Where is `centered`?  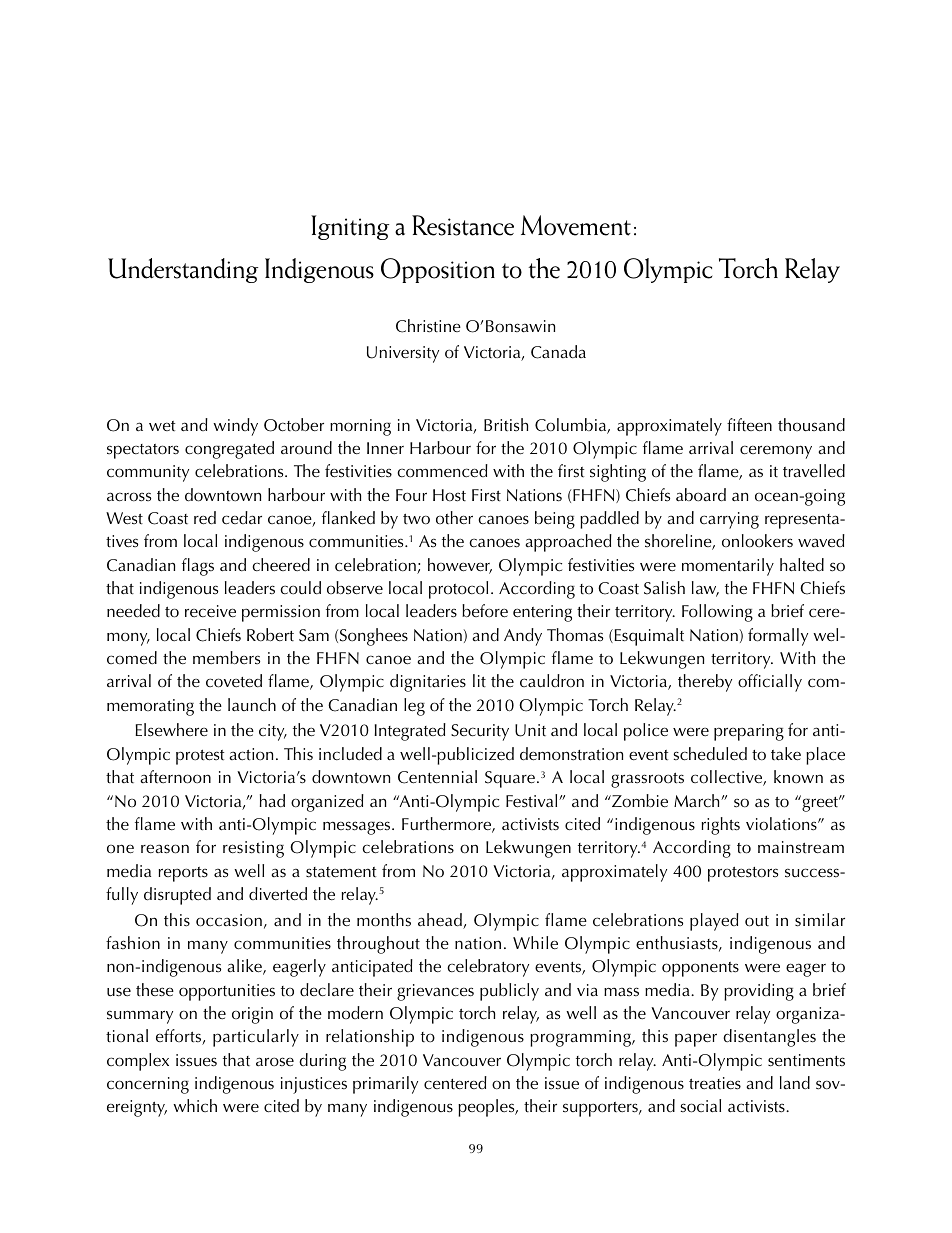
centered is located at coordinates (455, 1083).
